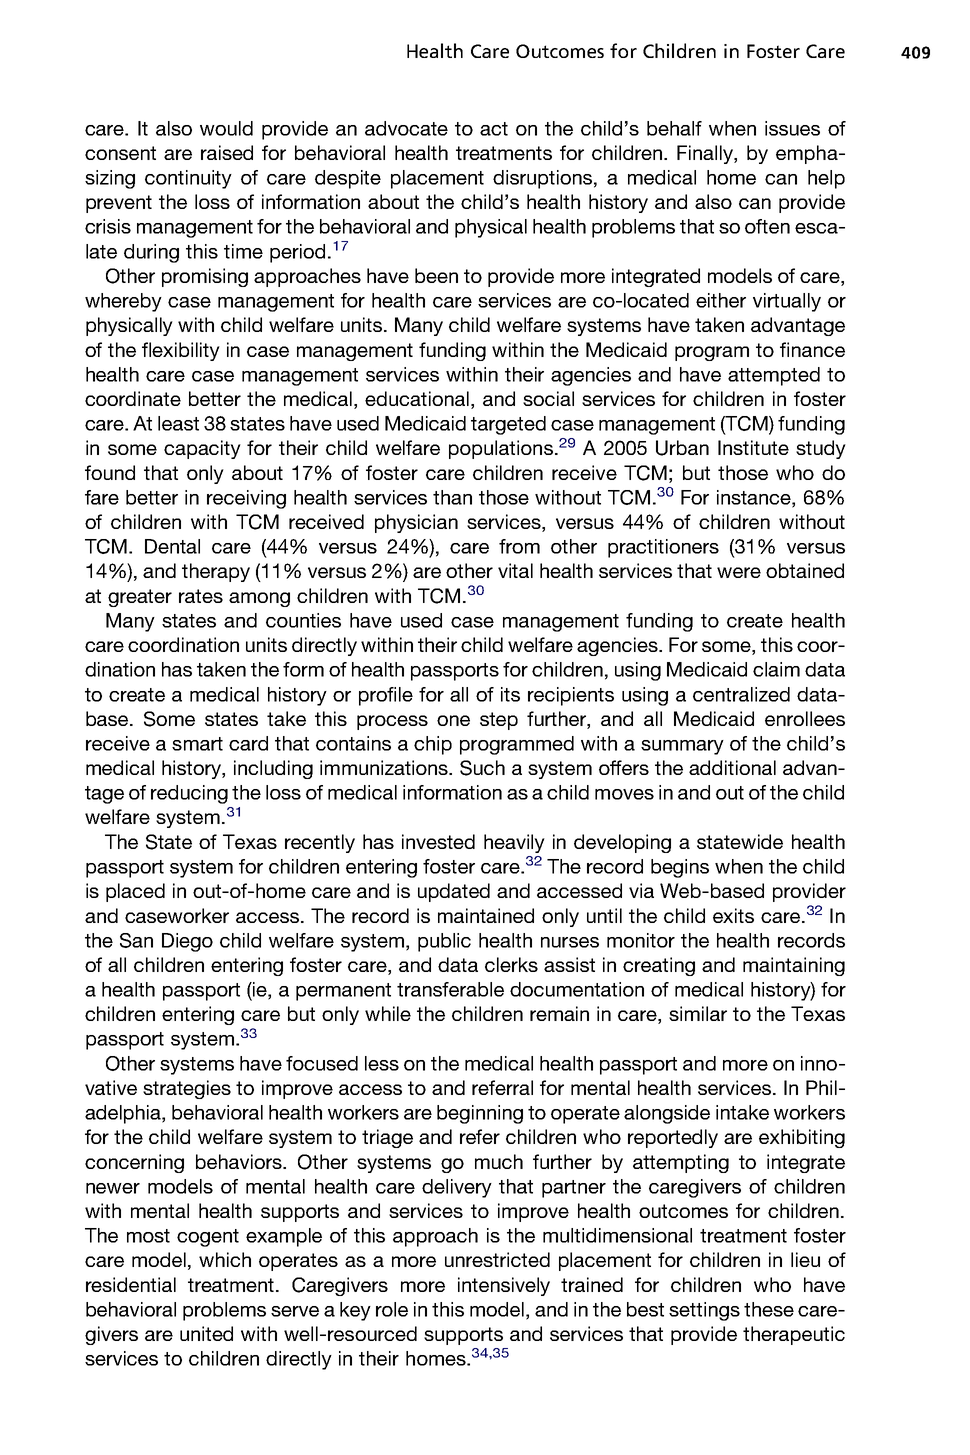  I want to click on these, so click(769, 1309).
